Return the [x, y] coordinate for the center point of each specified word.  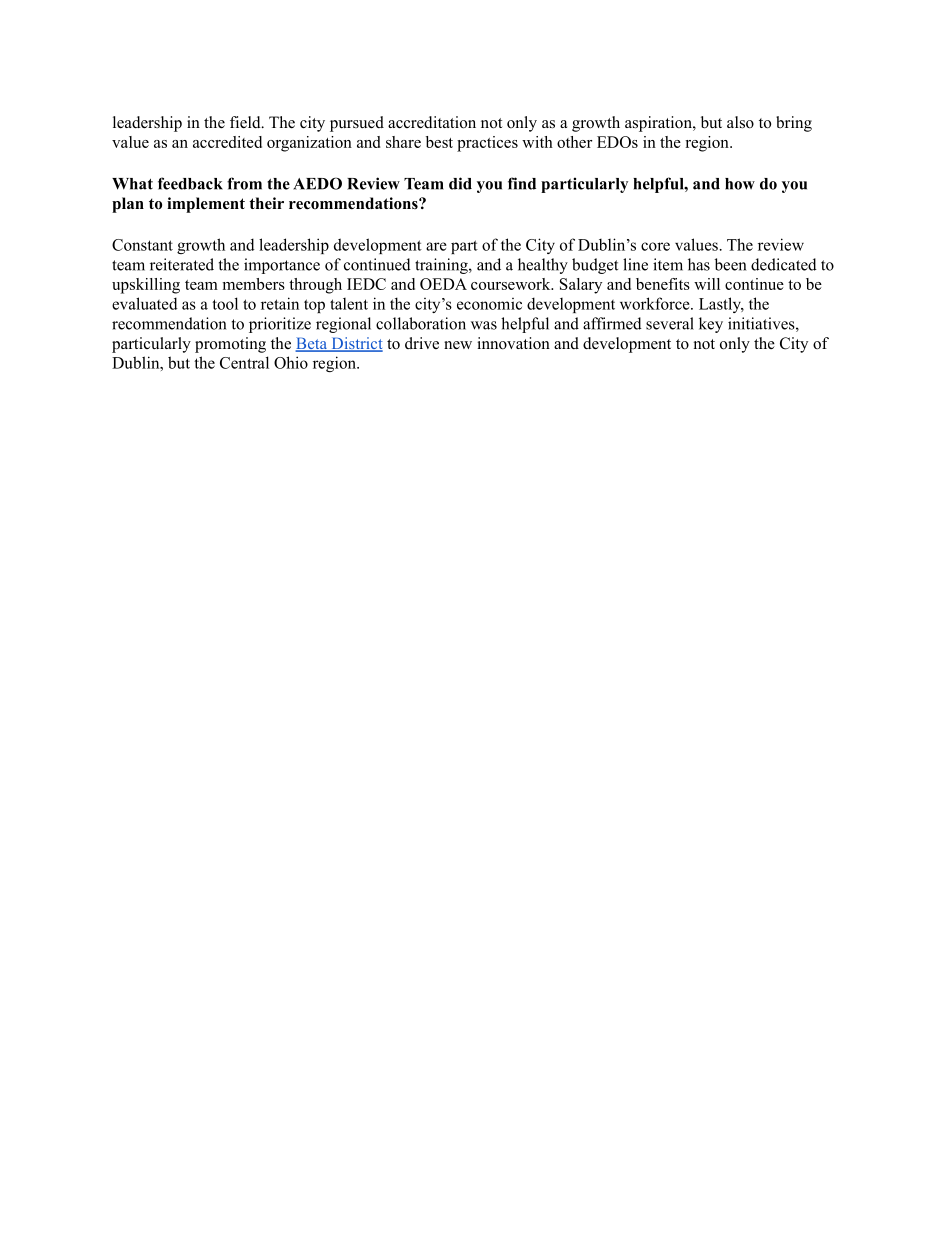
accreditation [432, 122]
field [246, 122]
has [699, 264]
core [655, 246]
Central [244, 362]
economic [489, 304]
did [460, 183]
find [522, 183]
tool [225, 303]
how [740, 184]
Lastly [721, 305]
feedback [190, 183]
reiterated [182, 264]
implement [206, 205]
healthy [543, 266]
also [740, 122]
